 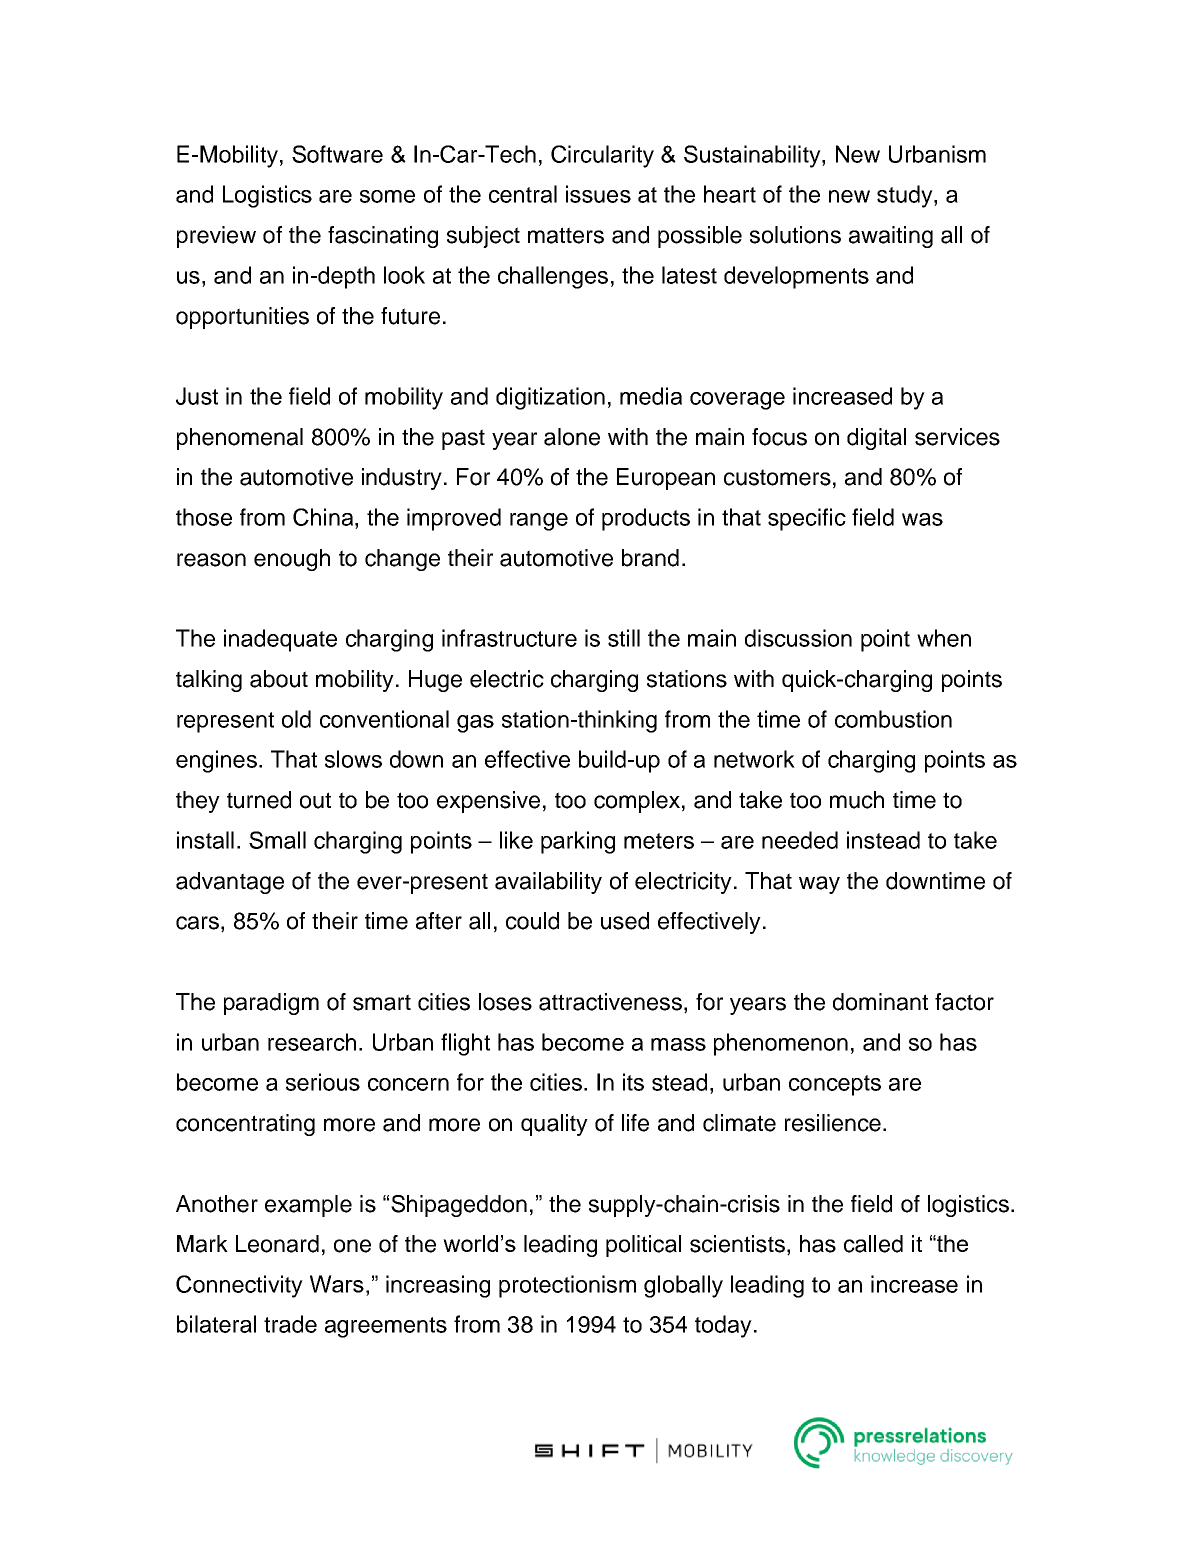 What do you see at coordinates (906, 196) in the image?
I see `study` at bounding box center [906, 196].
